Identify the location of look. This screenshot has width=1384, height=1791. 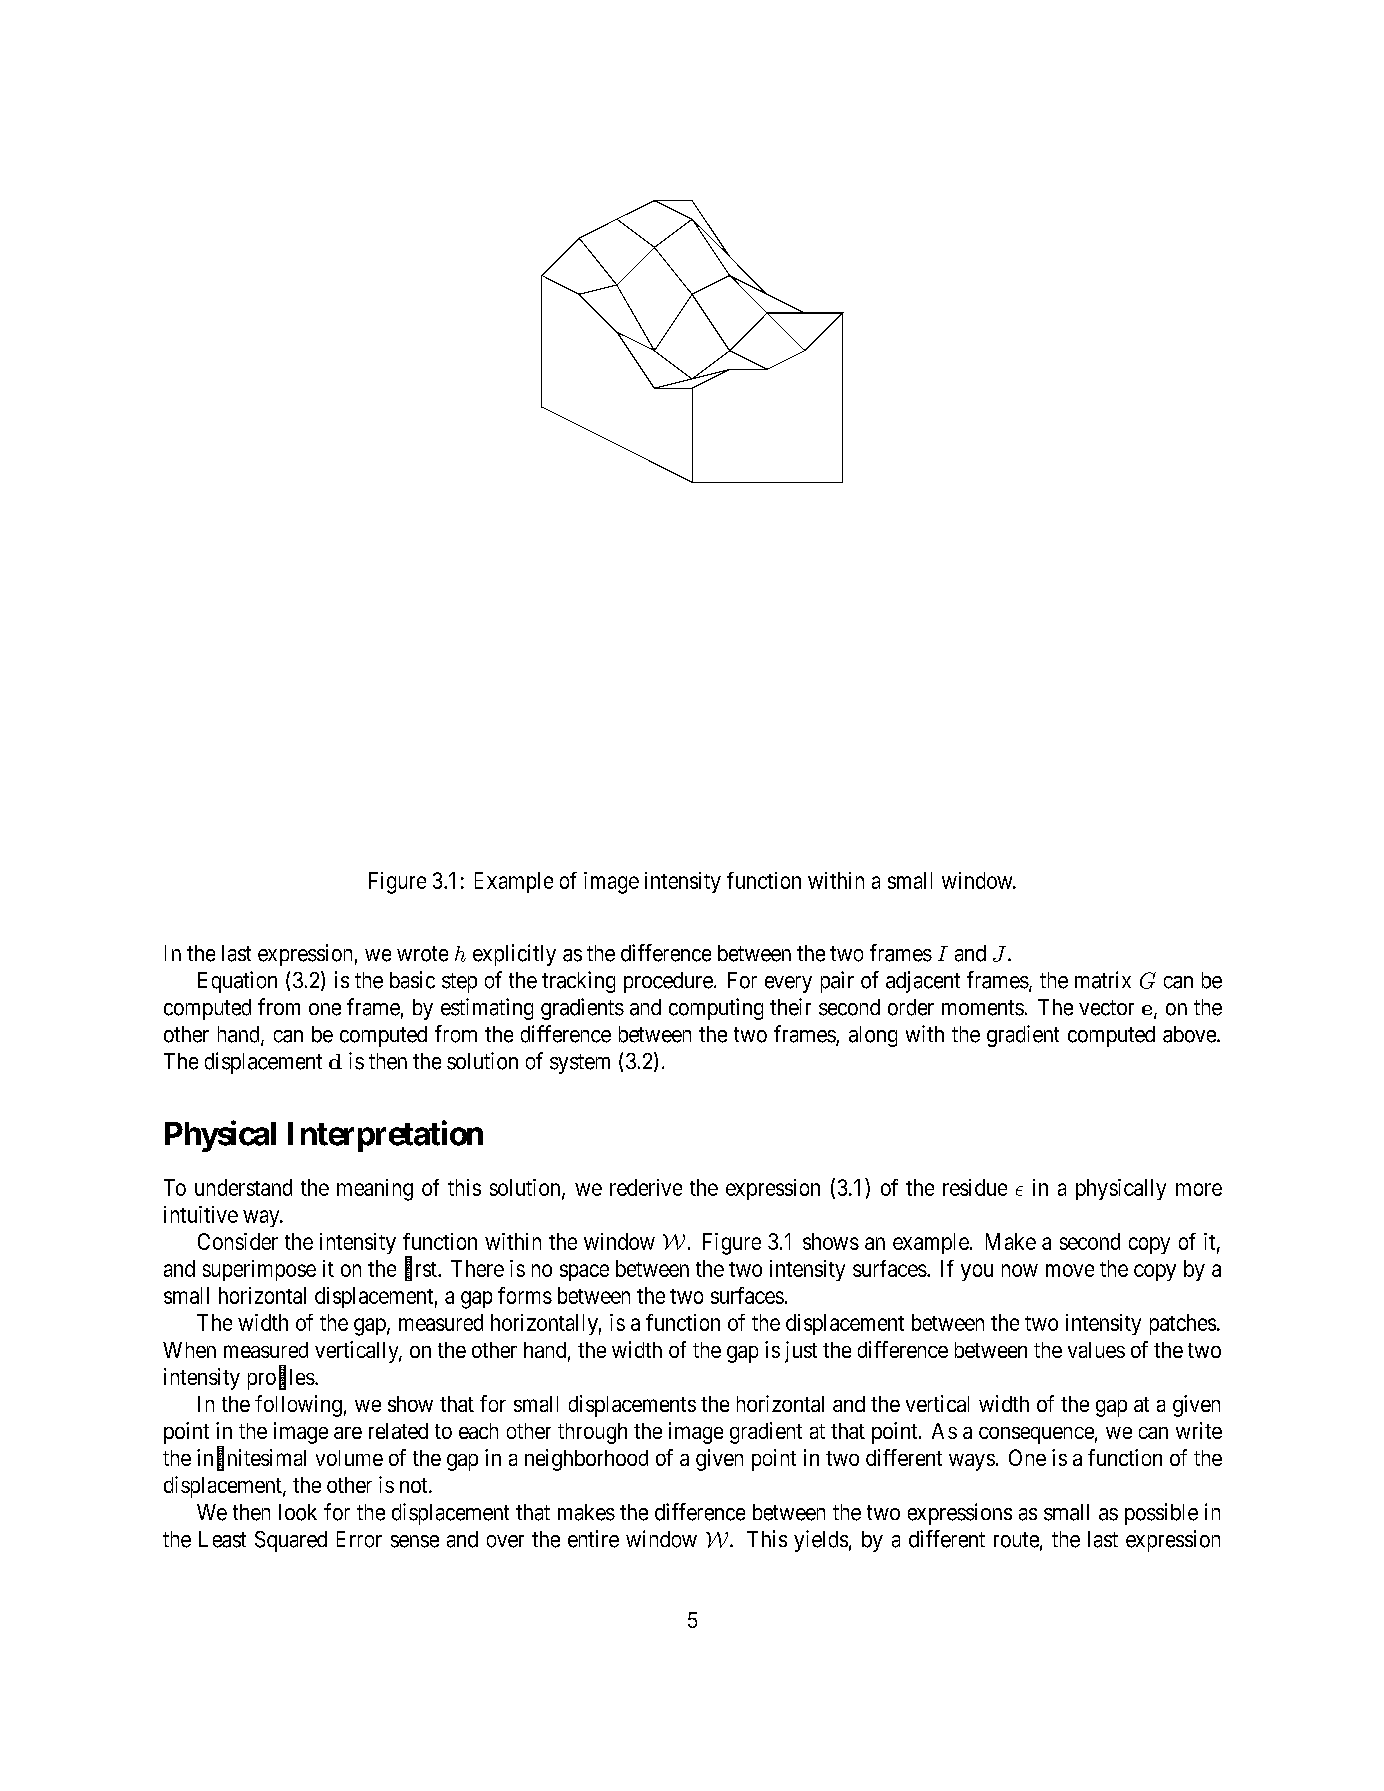
(298, 1512).
